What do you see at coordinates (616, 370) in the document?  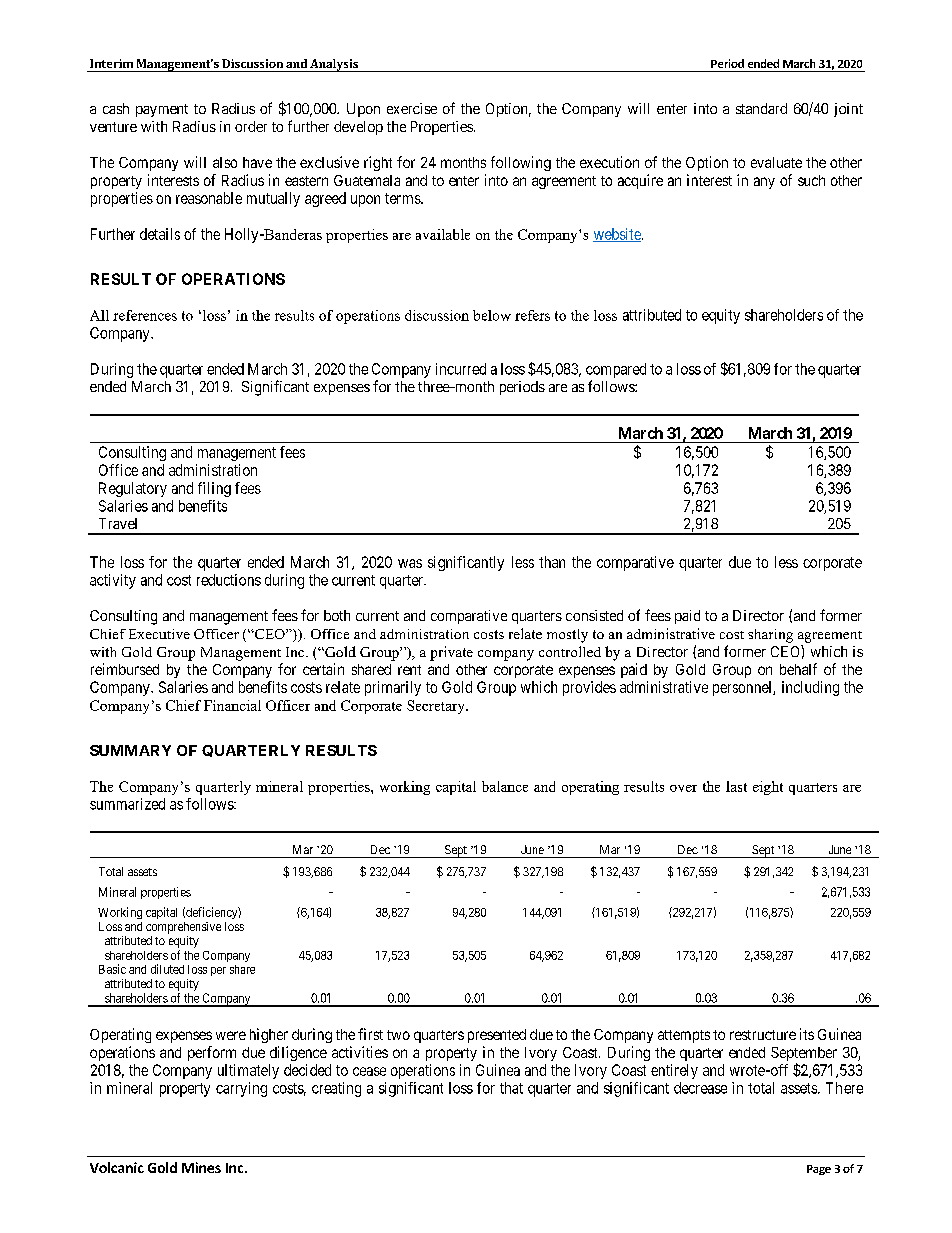 I see `compared` at bounding box center [616, 370].
